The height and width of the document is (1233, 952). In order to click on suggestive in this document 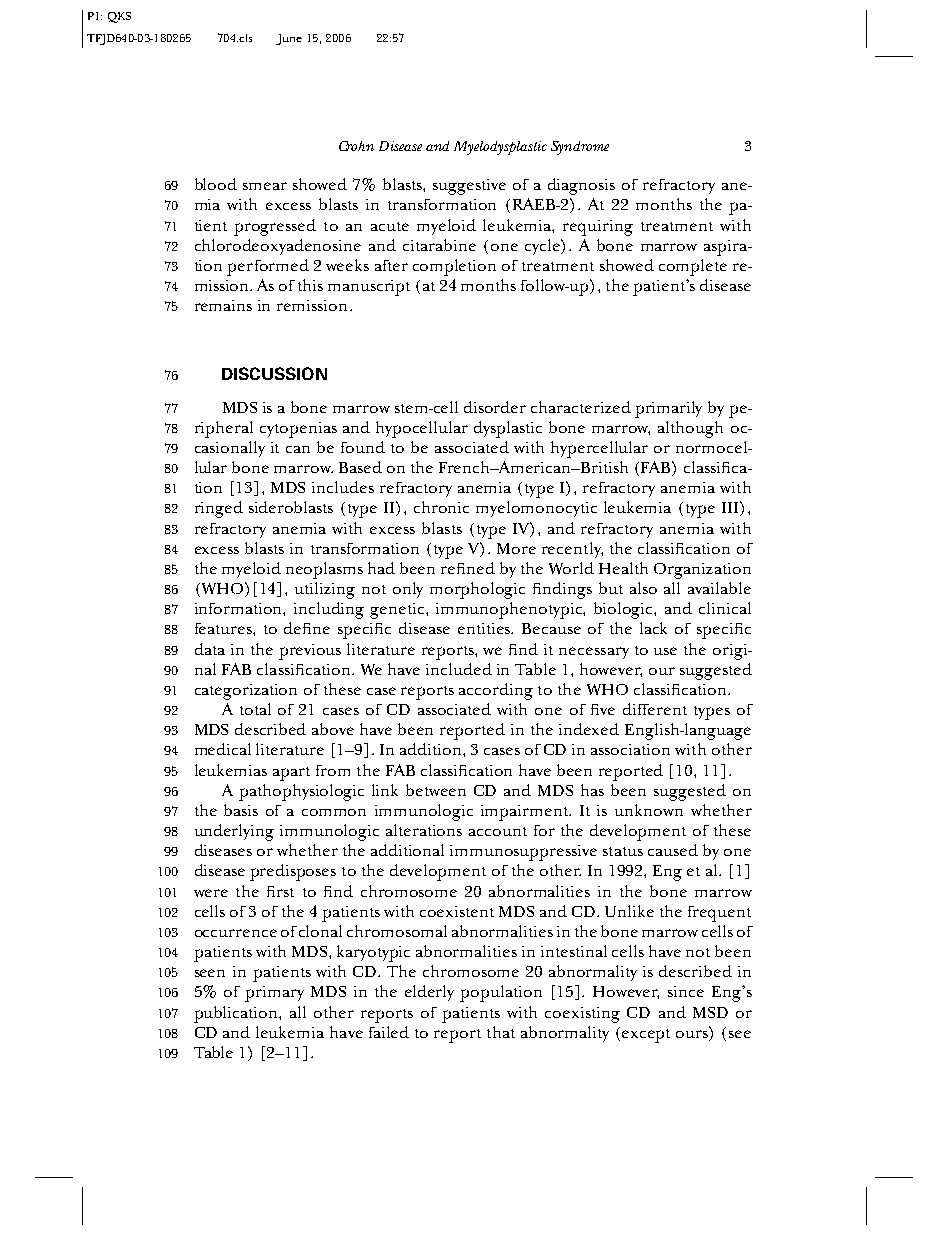, I will do `click(469, 187)`.
